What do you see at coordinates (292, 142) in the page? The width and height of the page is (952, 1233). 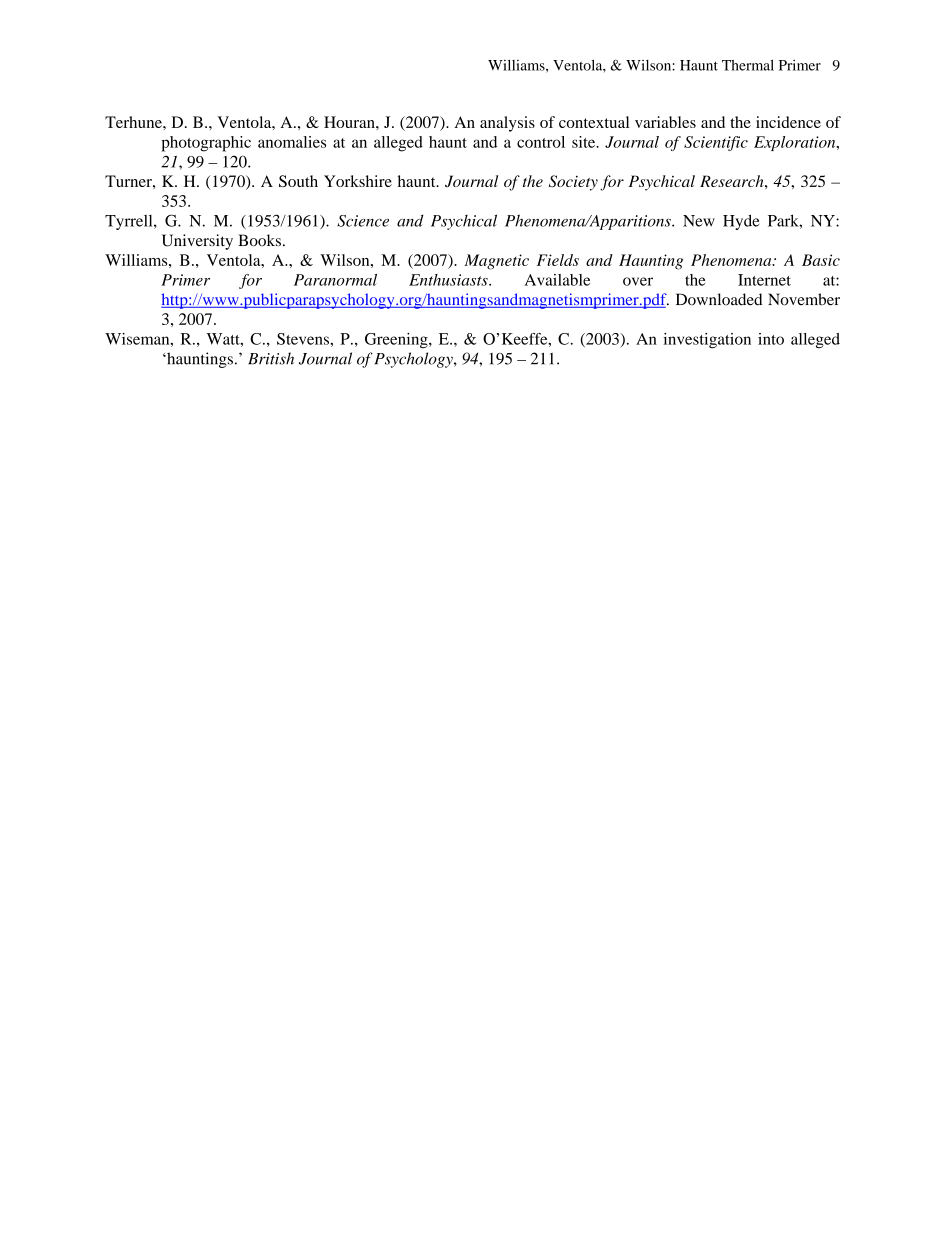 I see `anomalies` at bounding box center [292, 142].
